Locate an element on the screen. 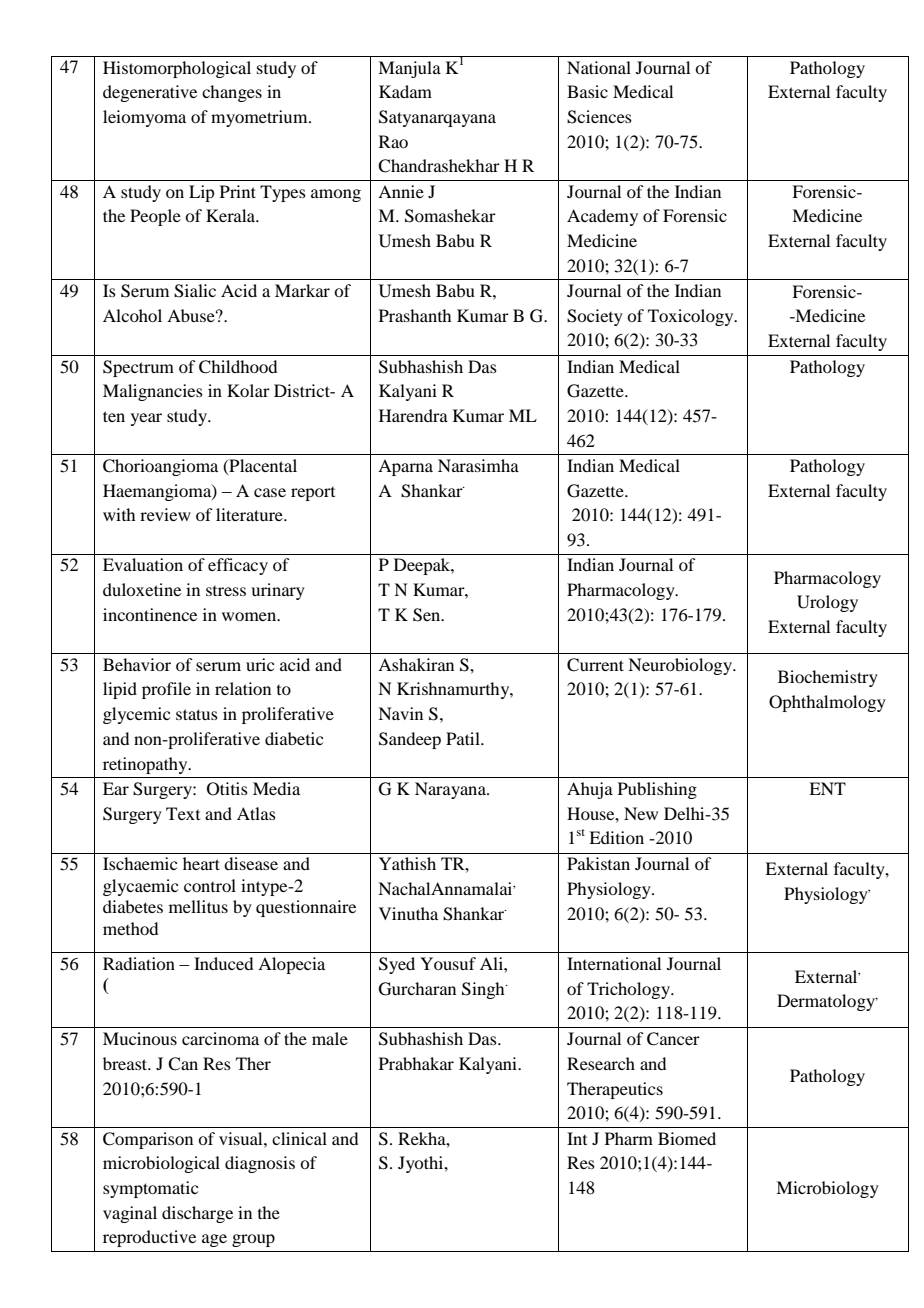 This screenshot has height=1308, width=924. review is located at coordinates (165, 514).
